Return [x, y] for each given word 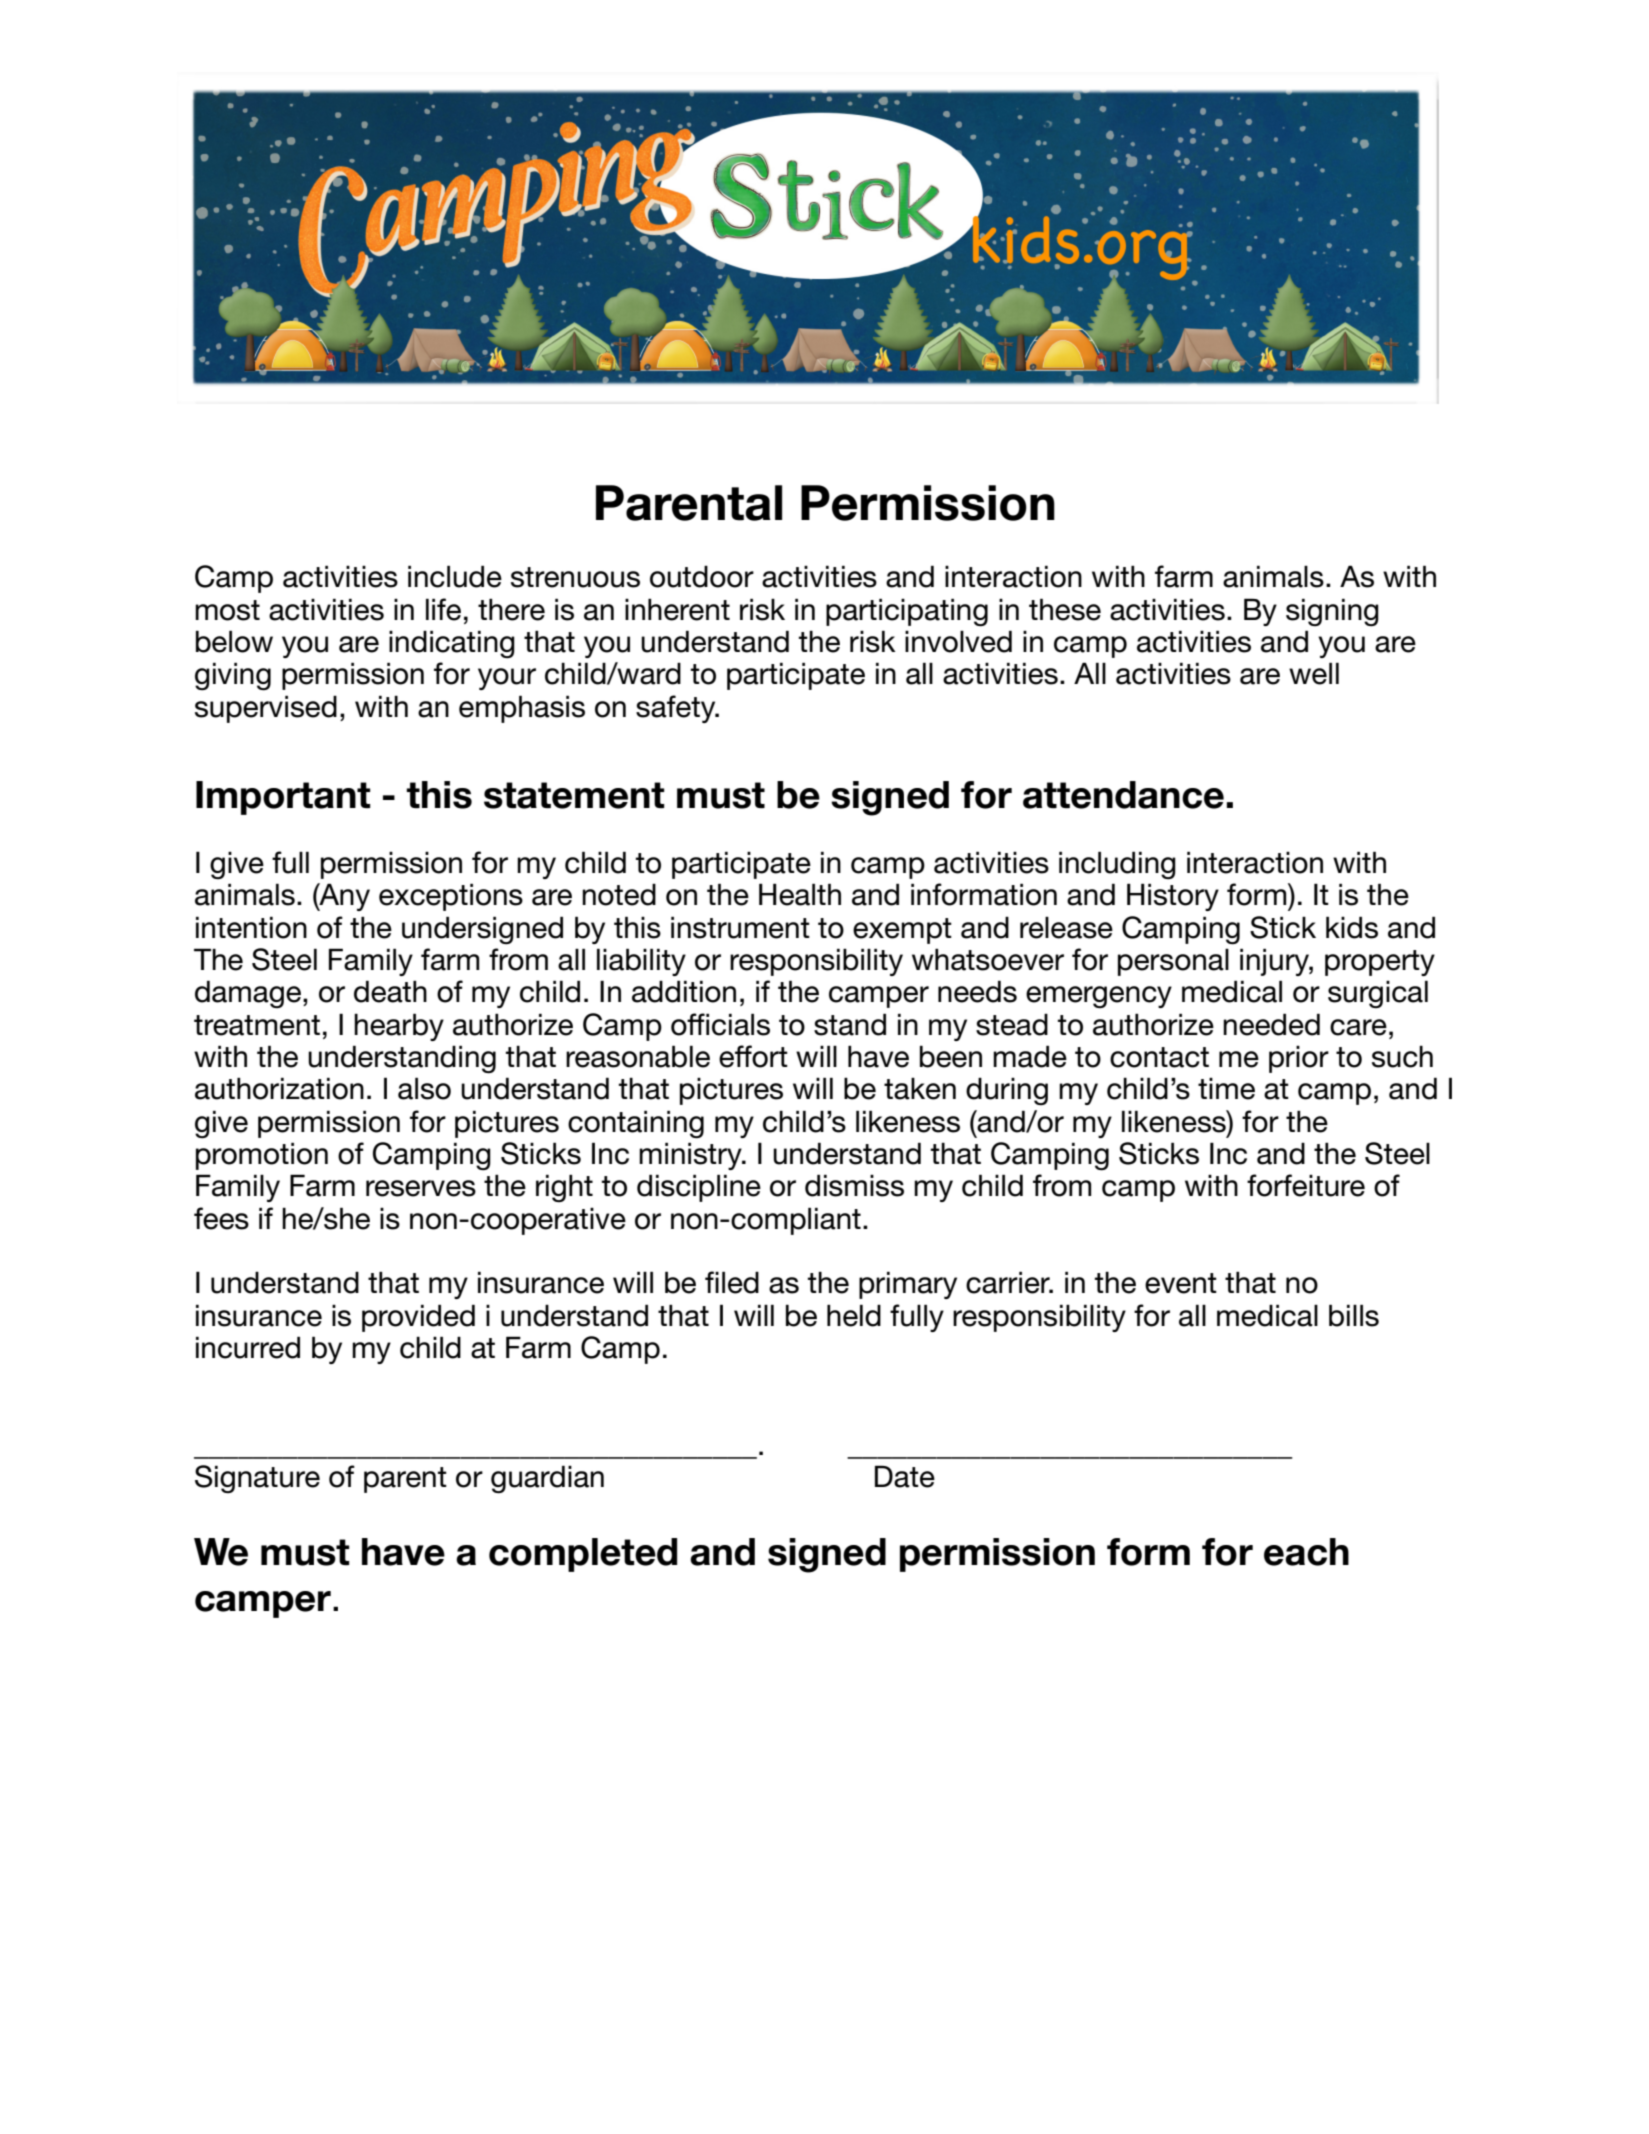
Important [283, 798]
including [1117, 865]
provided [418, 1318]
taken [920, 1089]
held [854, 1315]
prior [1299, 1059]
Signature [257, 1479]
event [1181, 1283]
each [1306, 1552]
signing [1332, 612]
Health [800, 894]
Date [905, 1476]
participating [907, 612]
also [424, 1088]
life [443, 609]
